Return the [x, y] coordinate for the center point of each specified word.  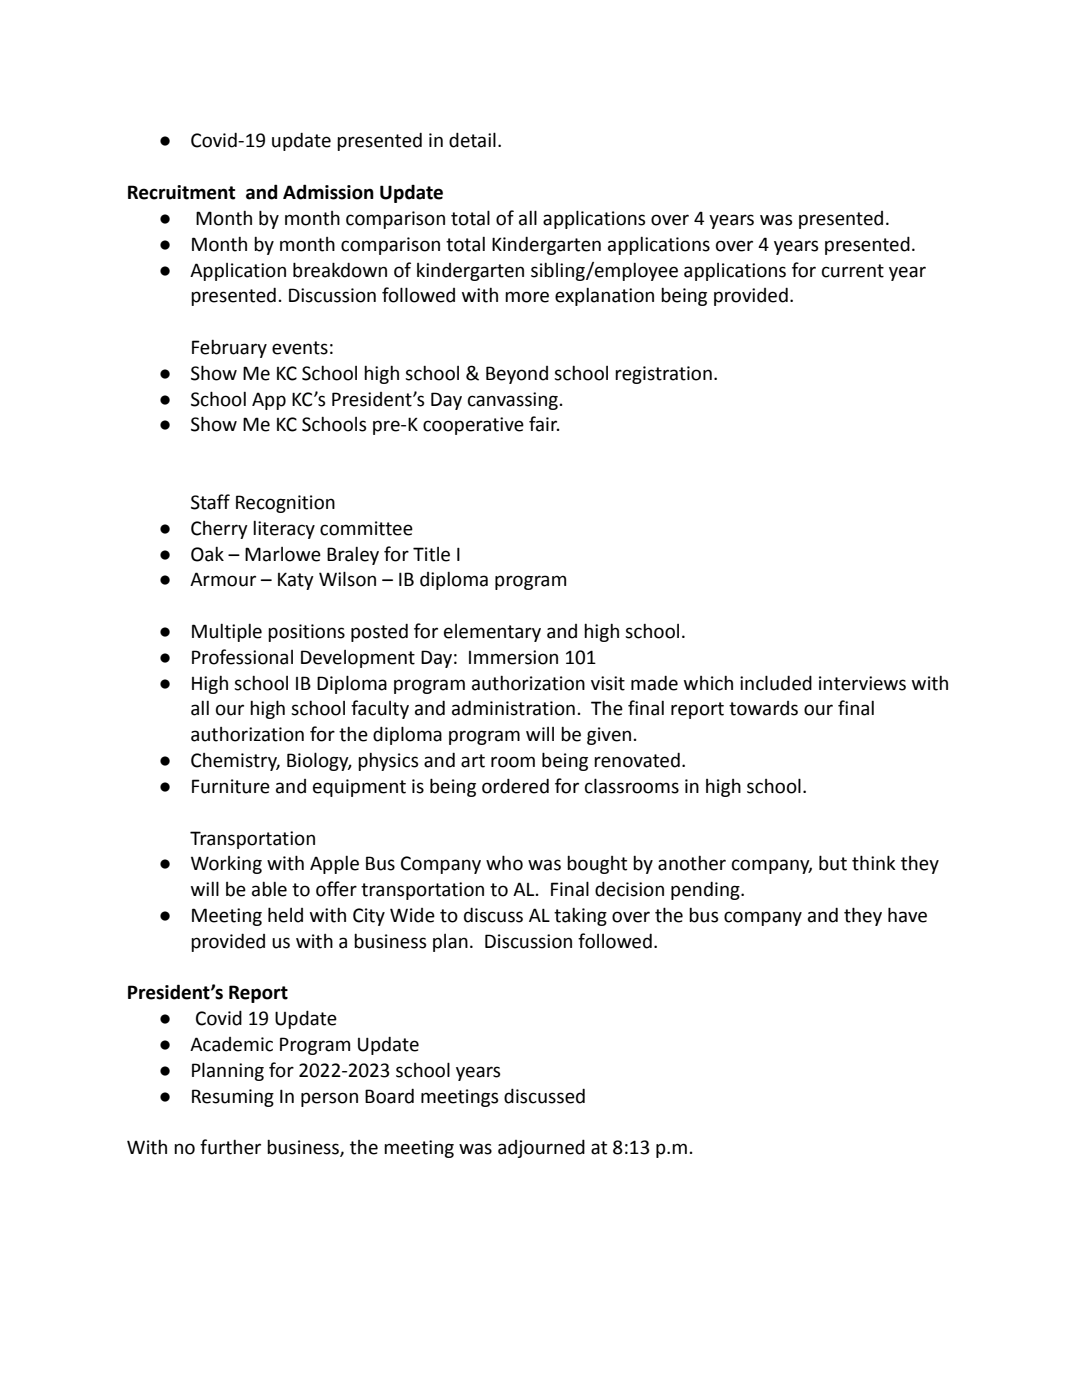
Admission [328, 192]
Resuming [233, 1098]
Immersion [513, 657]
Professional [242, 657]
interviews [862, 683]
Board [389, 1096]
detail [472, 140]
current [853, 271]
